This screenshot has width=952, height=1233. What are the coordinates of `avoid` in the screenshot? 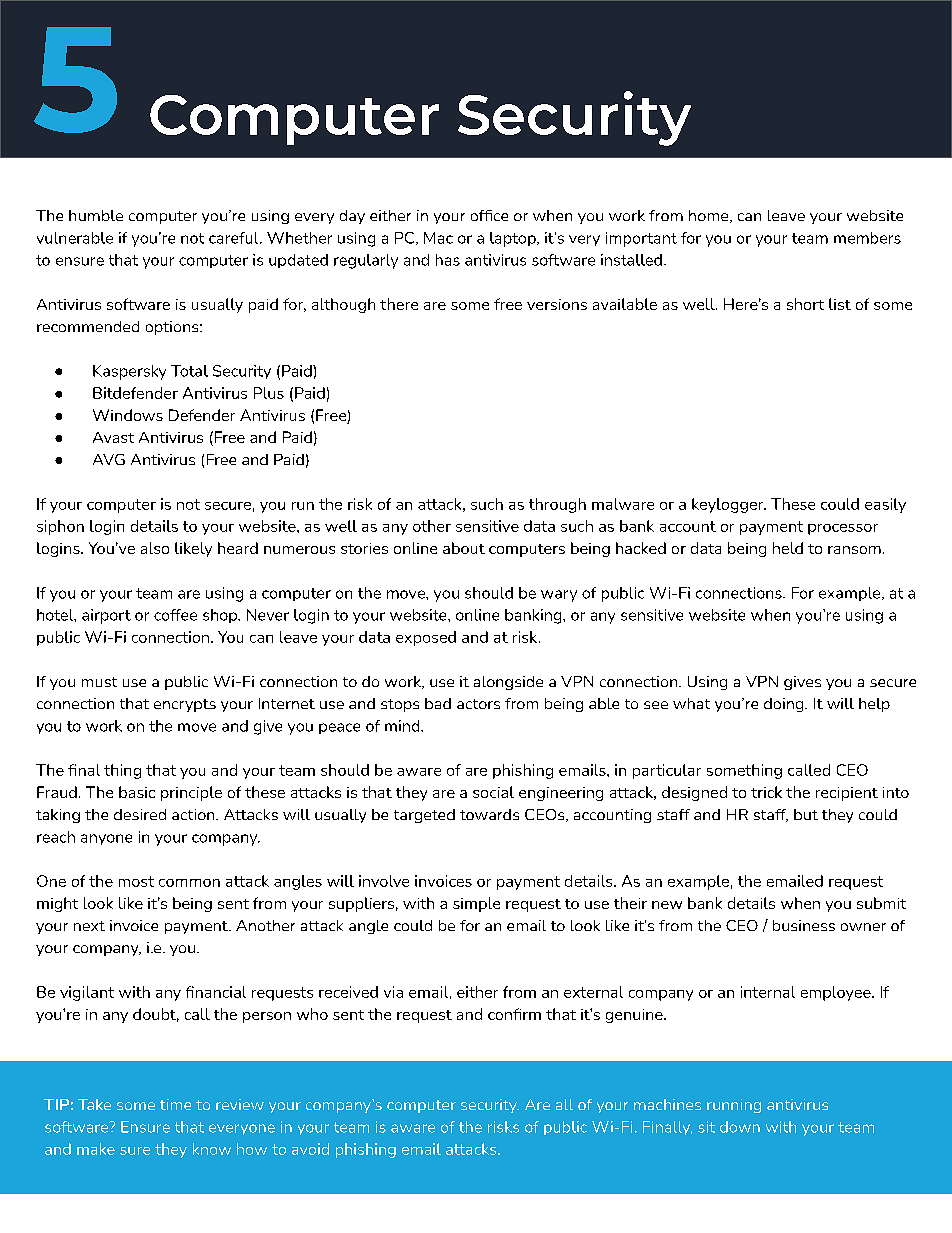 It's located at (310, 1149).
